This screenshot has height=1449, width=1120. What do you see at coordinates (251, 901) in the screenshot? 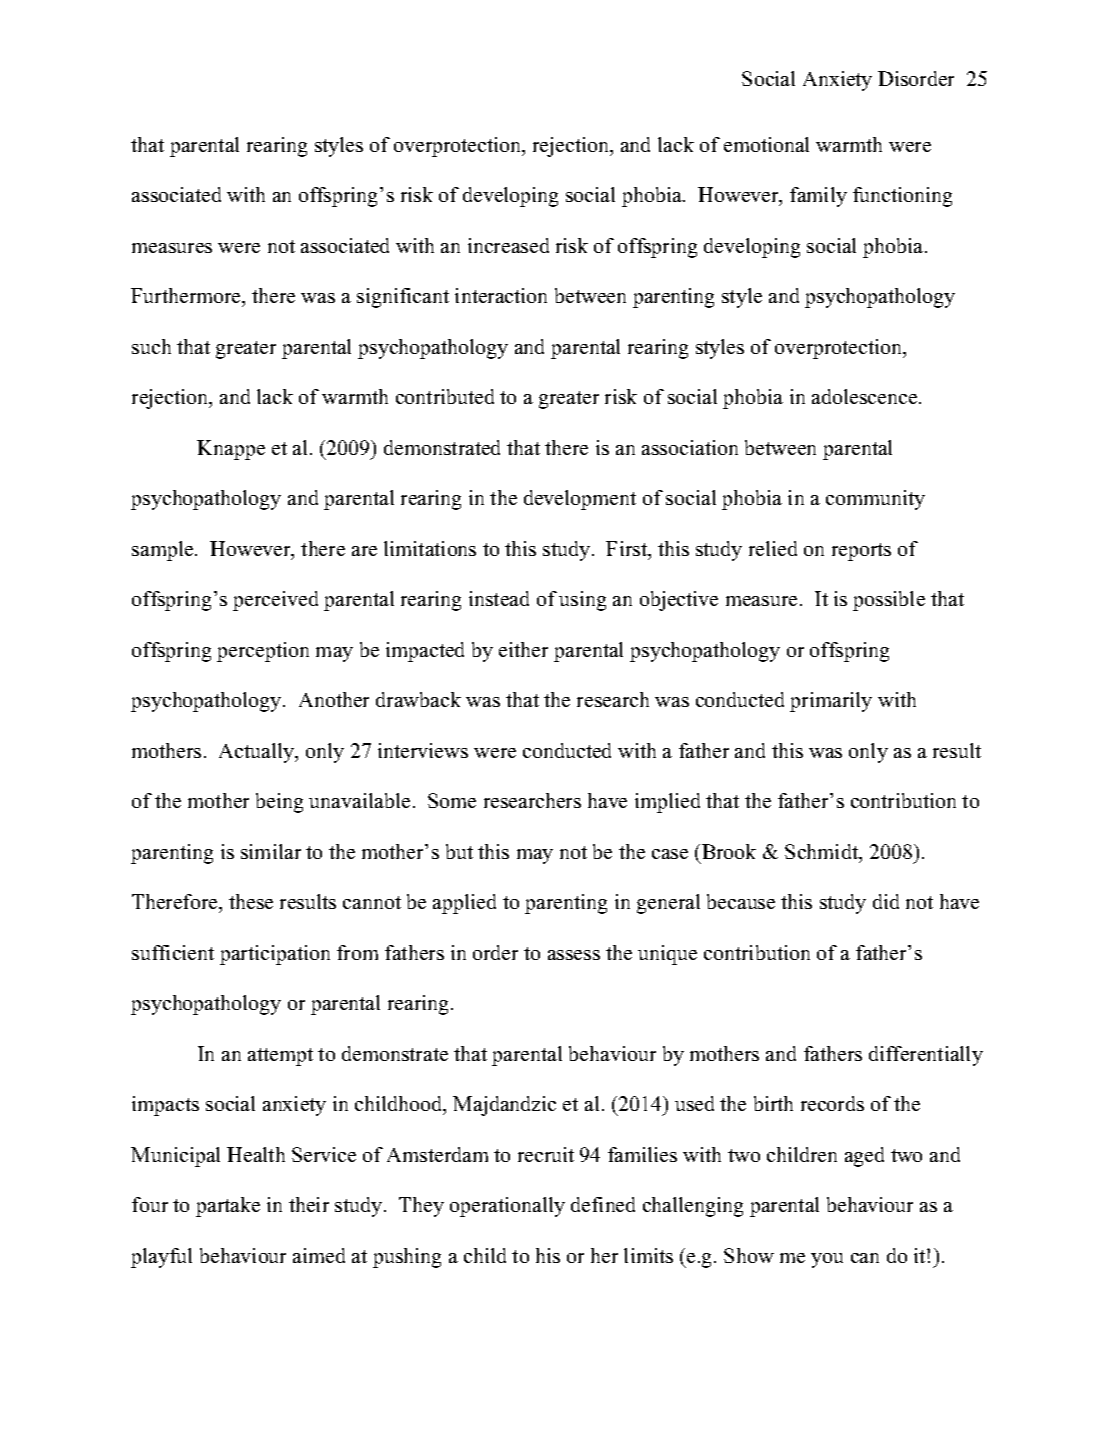
I see `these` at bounding box center [251, 901].
